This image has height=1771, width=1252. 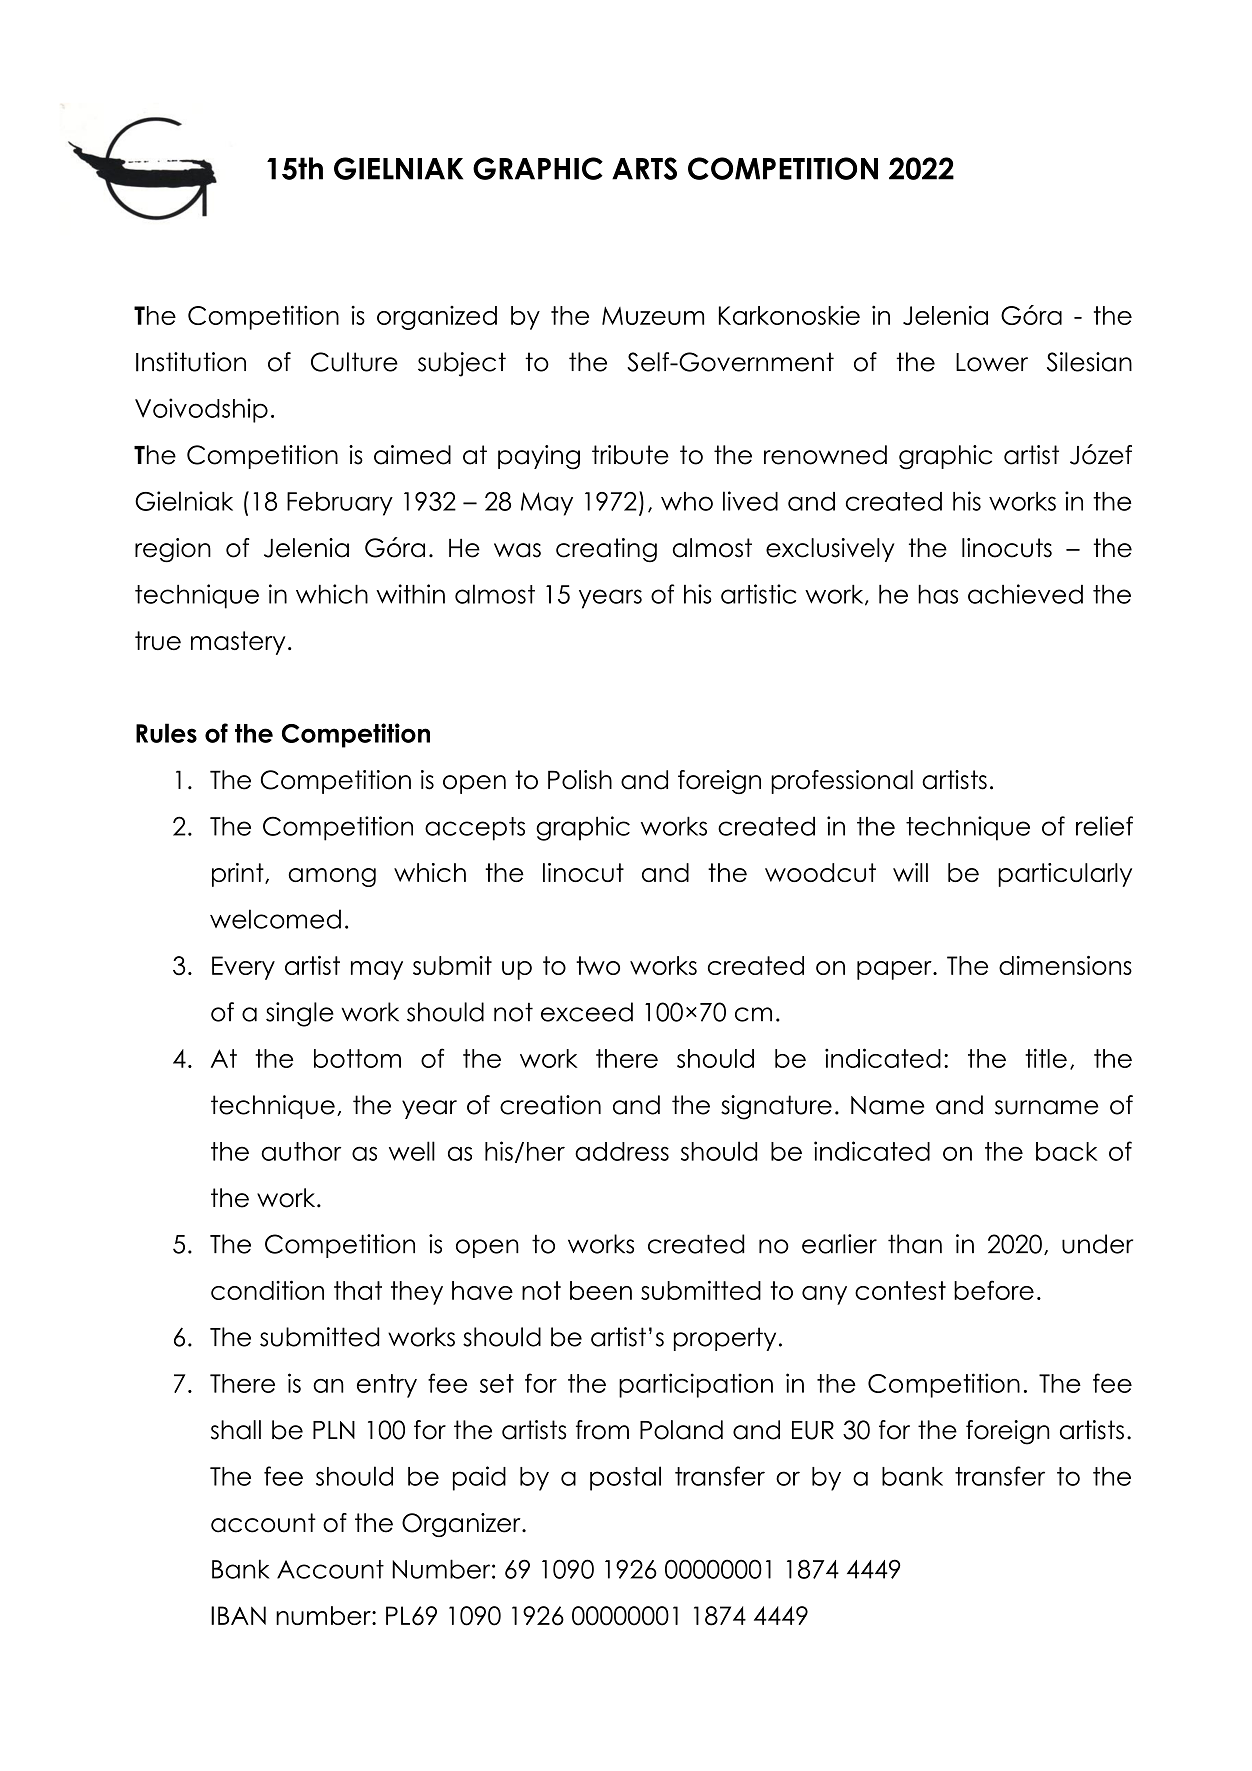 I want to click on title, so click(x=1046, y=1058).
